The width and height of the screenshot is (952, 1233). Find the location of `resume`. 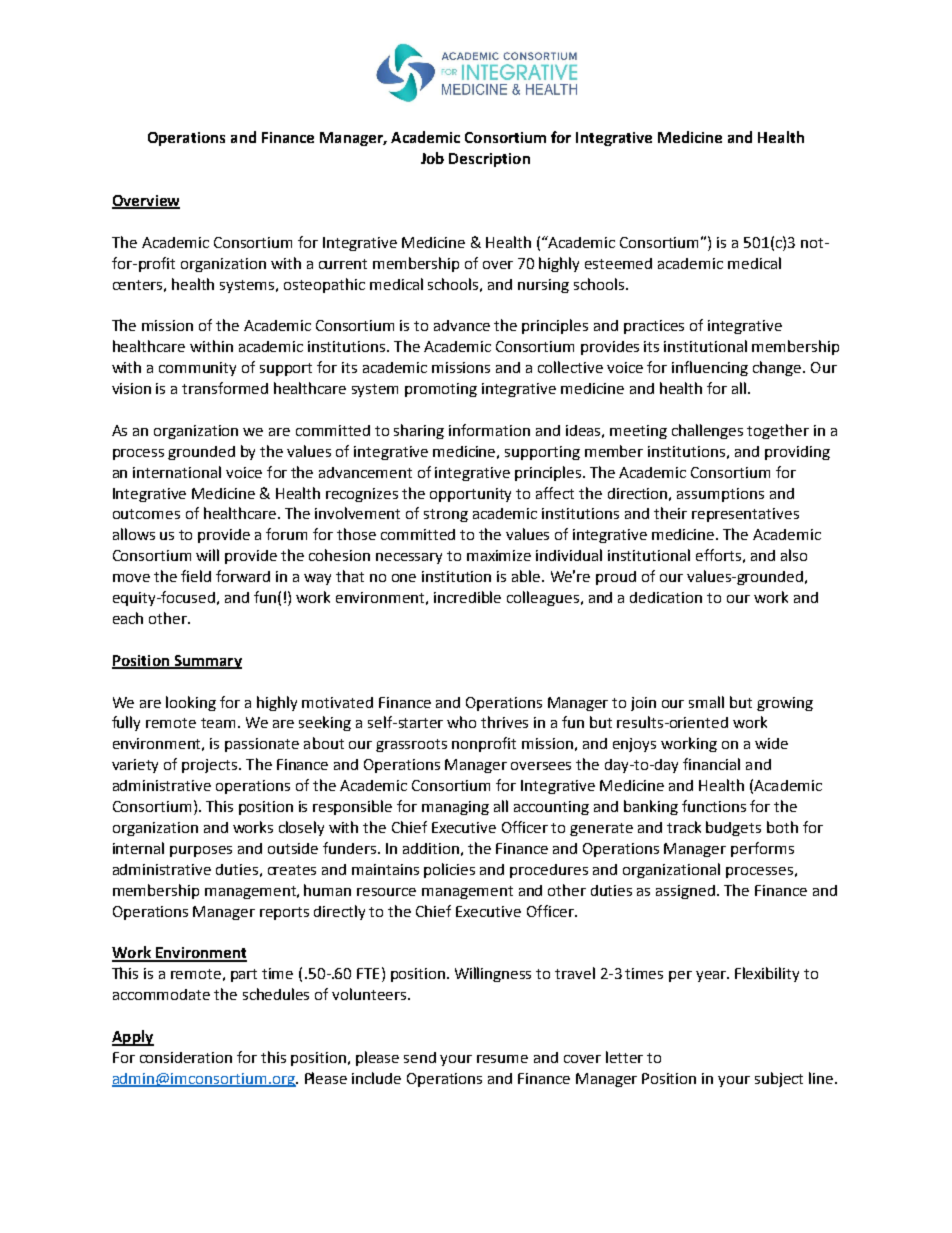

resume is located at coordinates (502, 1059).
